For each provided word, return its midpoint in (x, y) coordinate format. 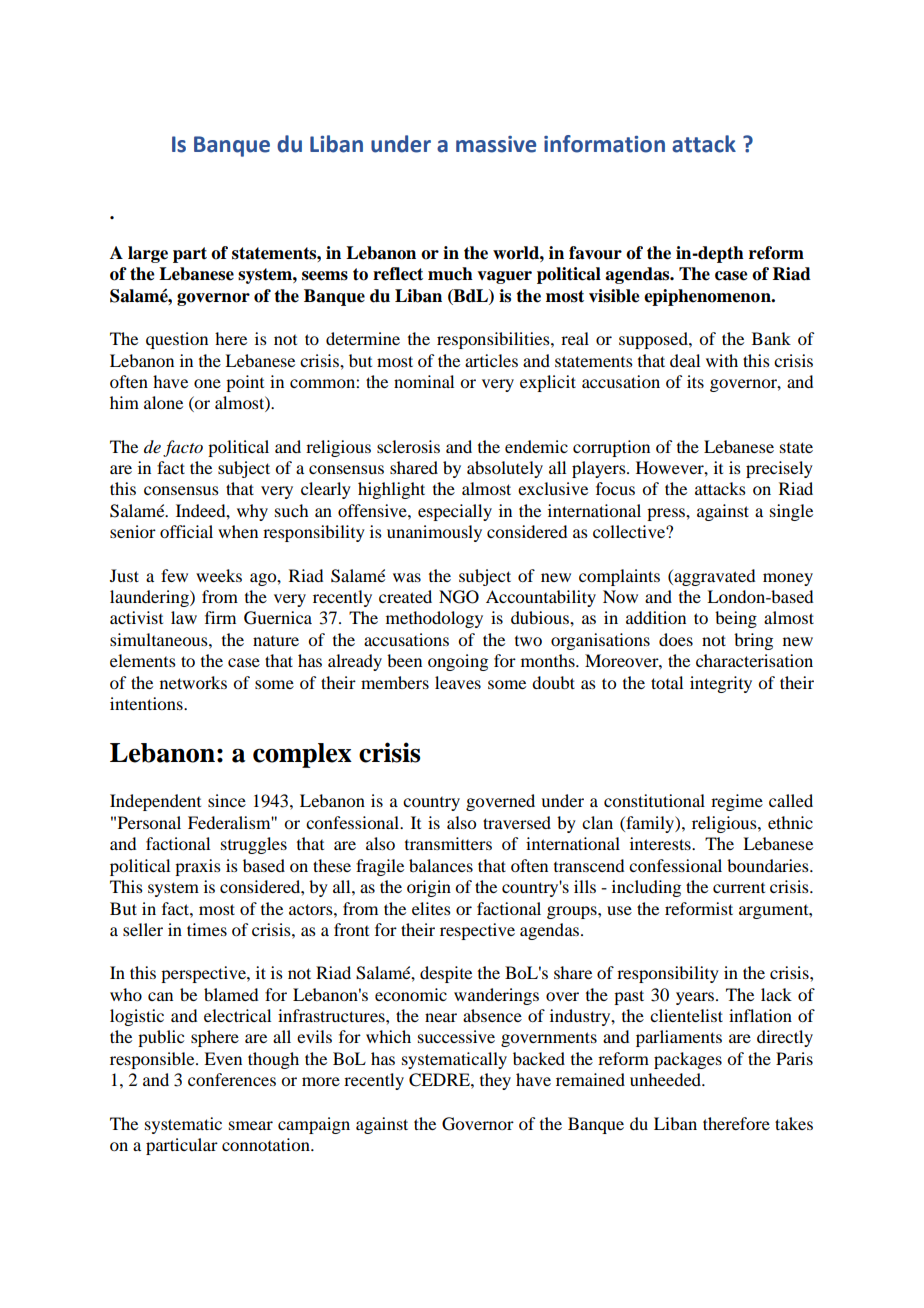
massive (496, 144)
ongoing (458, 662)
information (604, 144)
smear (251, 1125)
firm (220, 617)
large (148, 254)
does (676, 639)
